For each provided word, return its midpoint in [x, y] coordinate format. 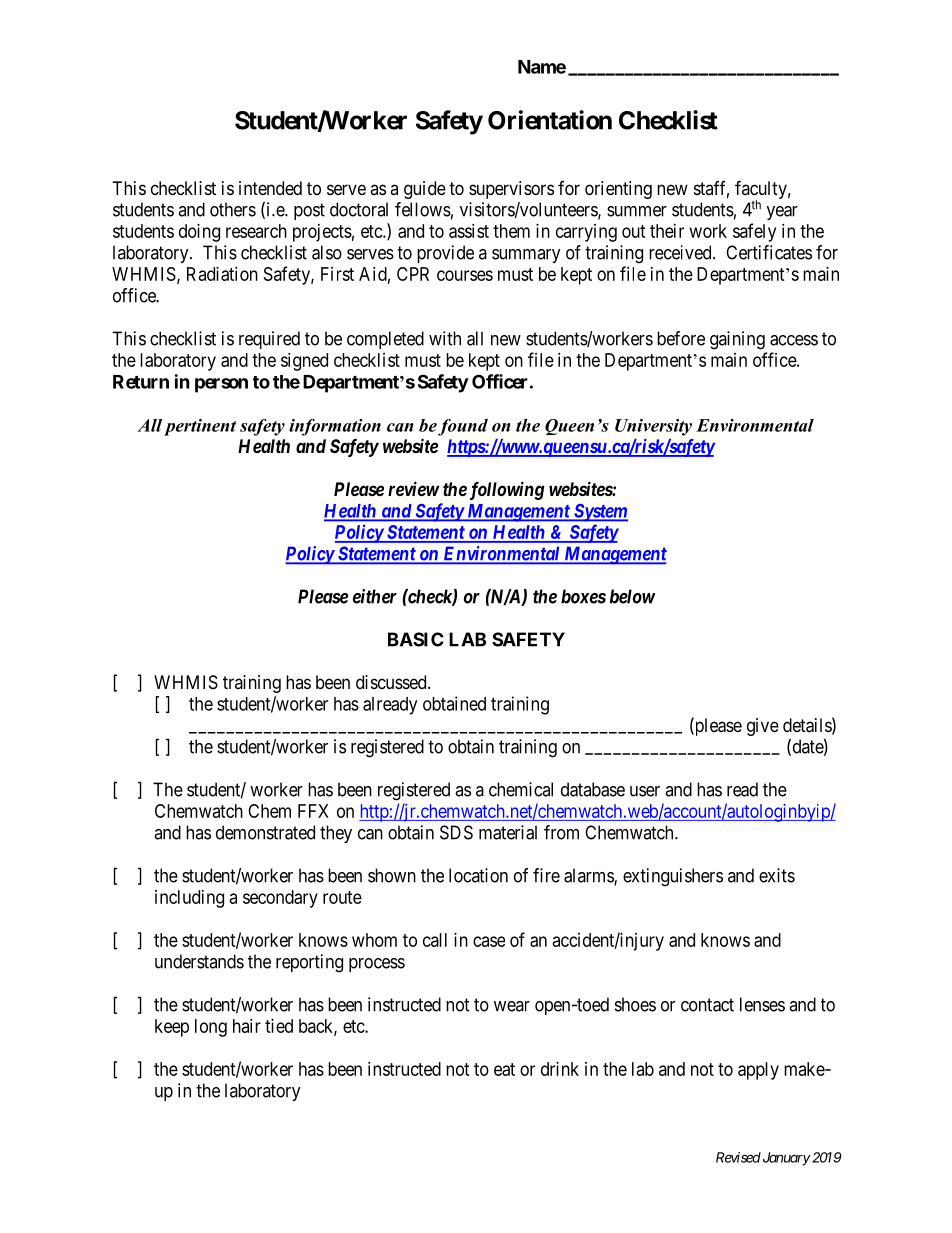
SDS [456, 832]
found [463, 427]
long [211, 1028]
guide [425, 190]
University [653, 427]
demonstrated [265, 832]
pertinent [200, 427]
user [645, 791]
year [782, 213]
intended [270, 188]
